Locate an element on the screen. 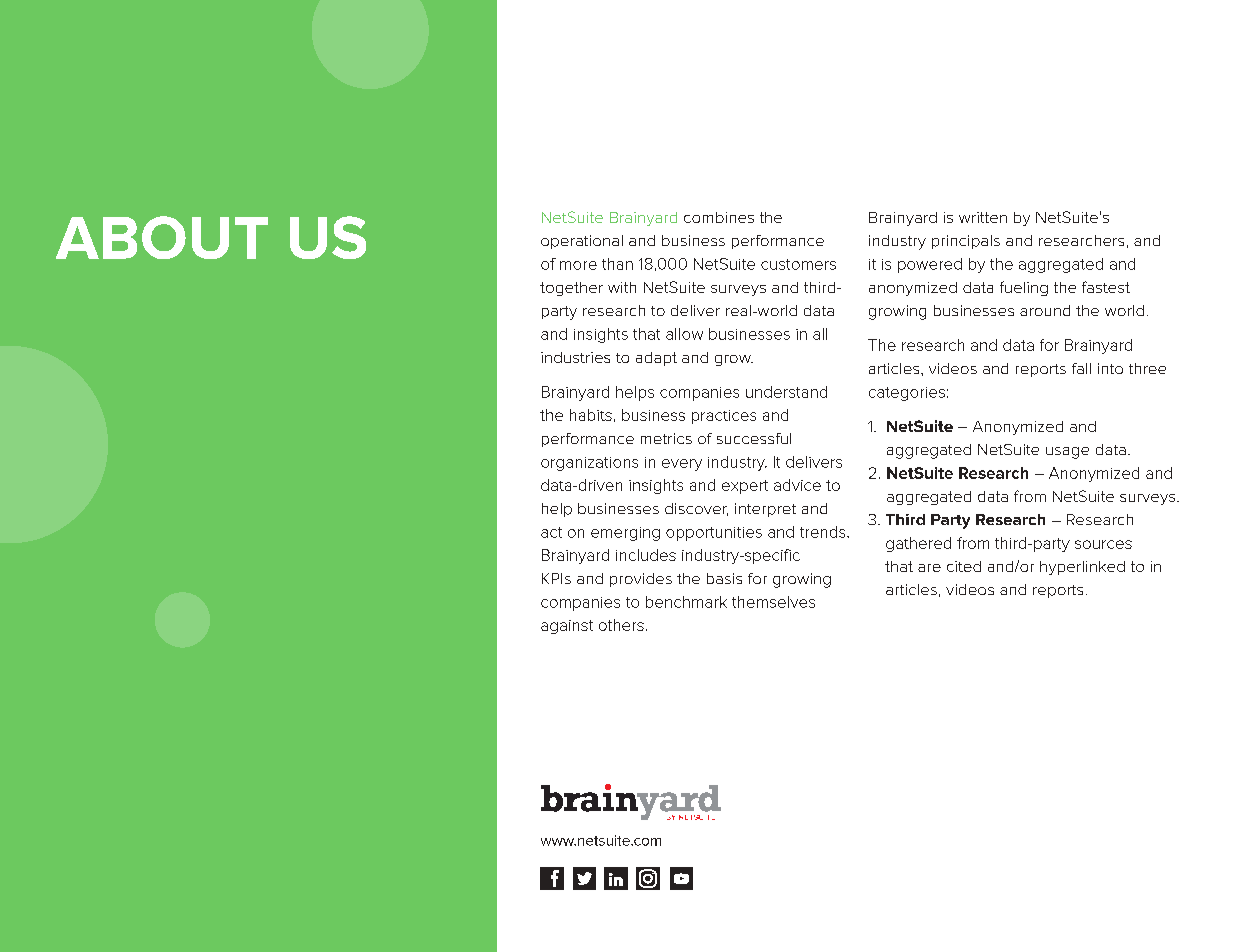 Image resolution: width=1233 pixels, height=952 pixels. industries is located at coordinates (575, 357).
